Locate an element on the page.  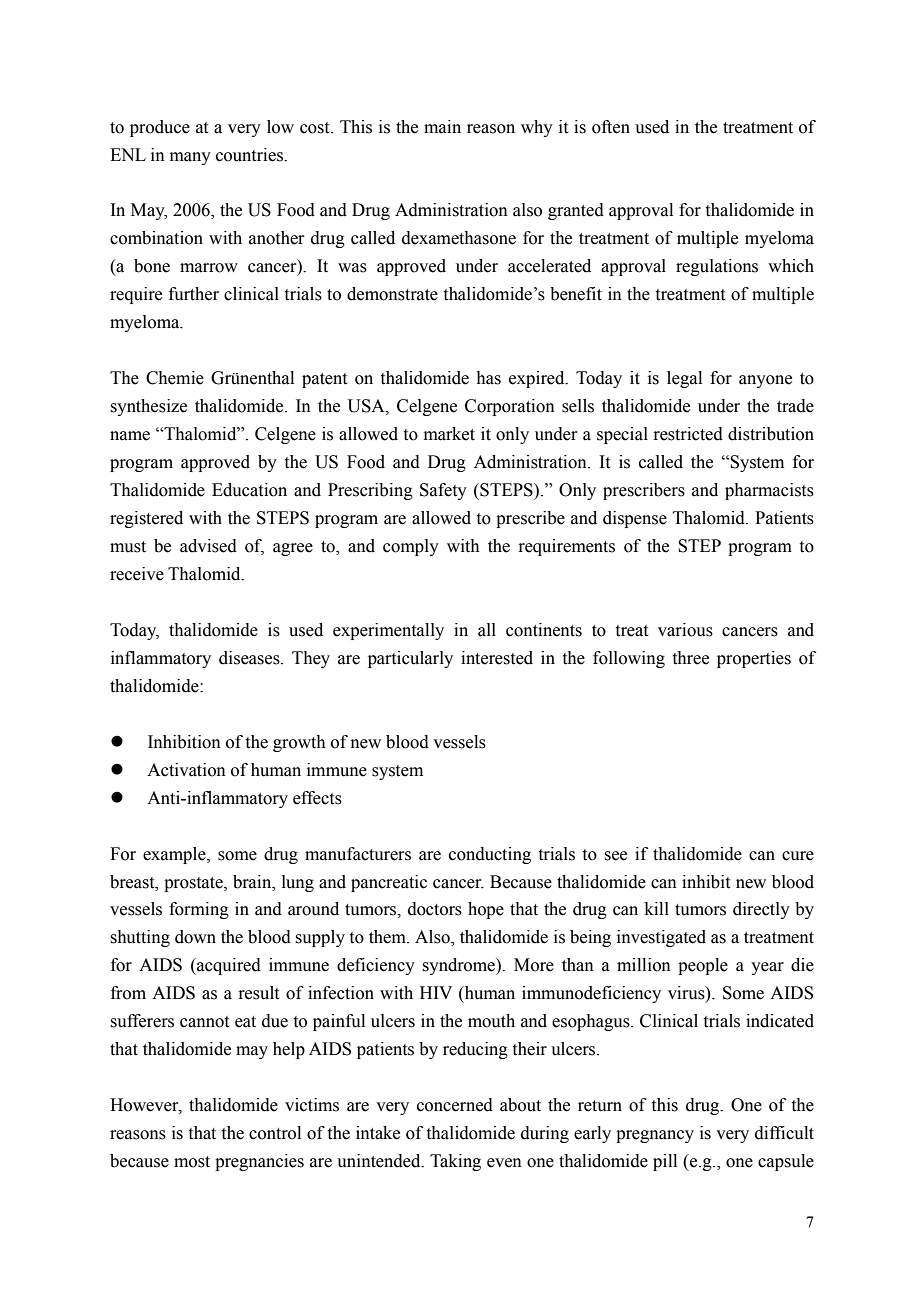
most is located at coordinates (192, 1162).
